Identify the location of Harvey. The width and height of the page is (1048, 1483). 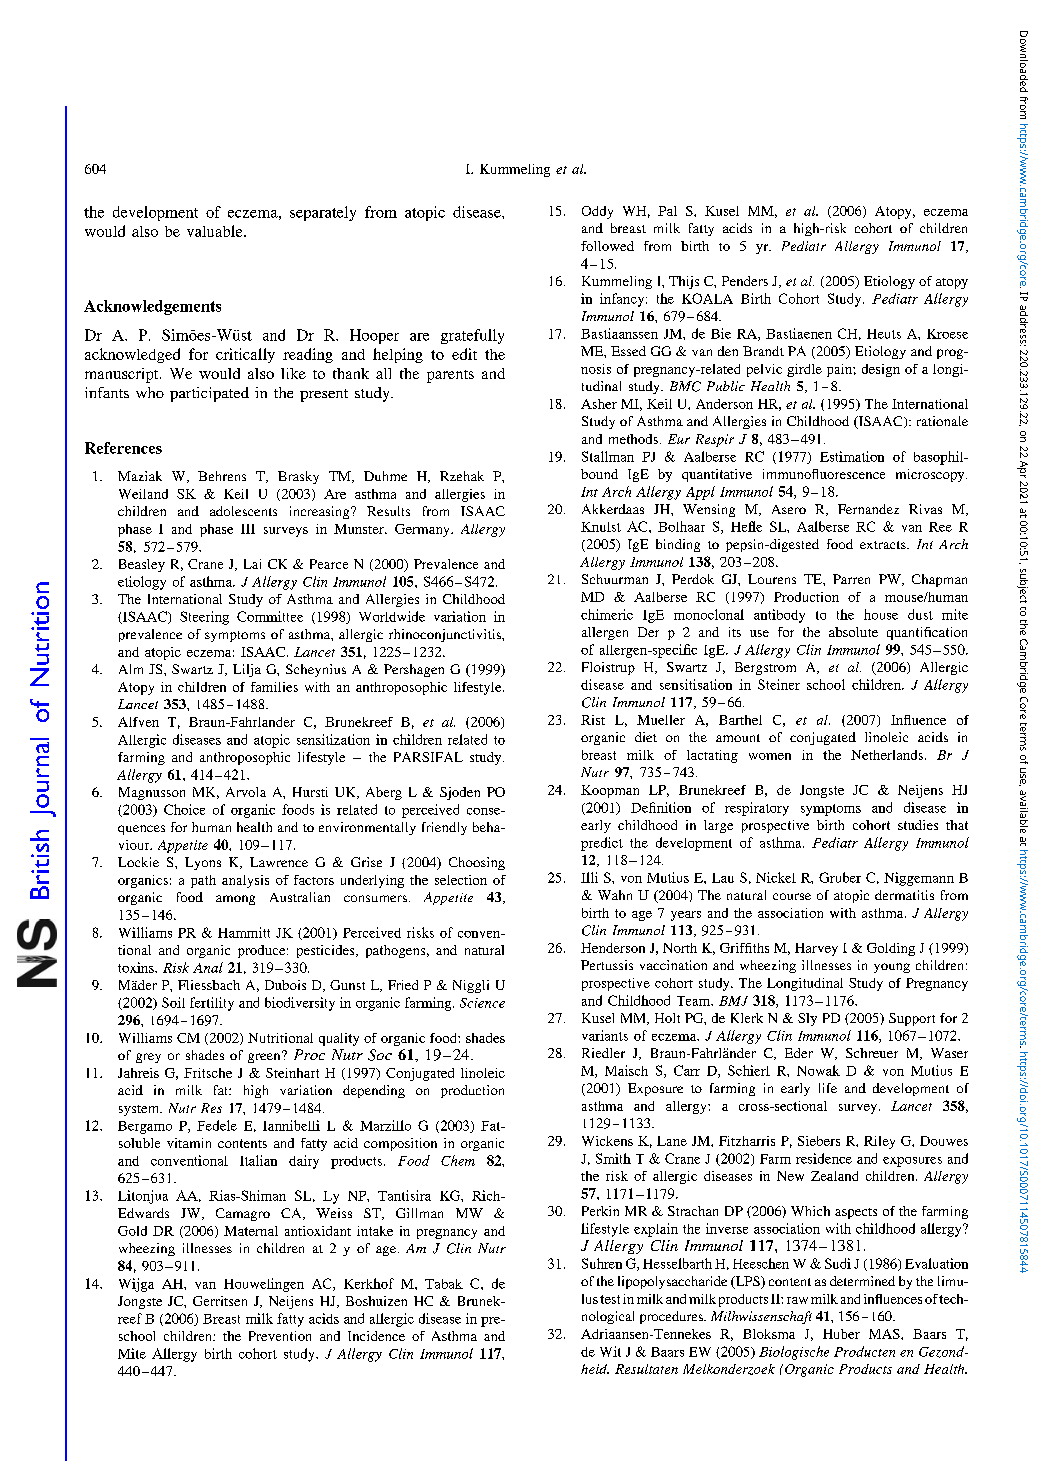
(816, 949).
